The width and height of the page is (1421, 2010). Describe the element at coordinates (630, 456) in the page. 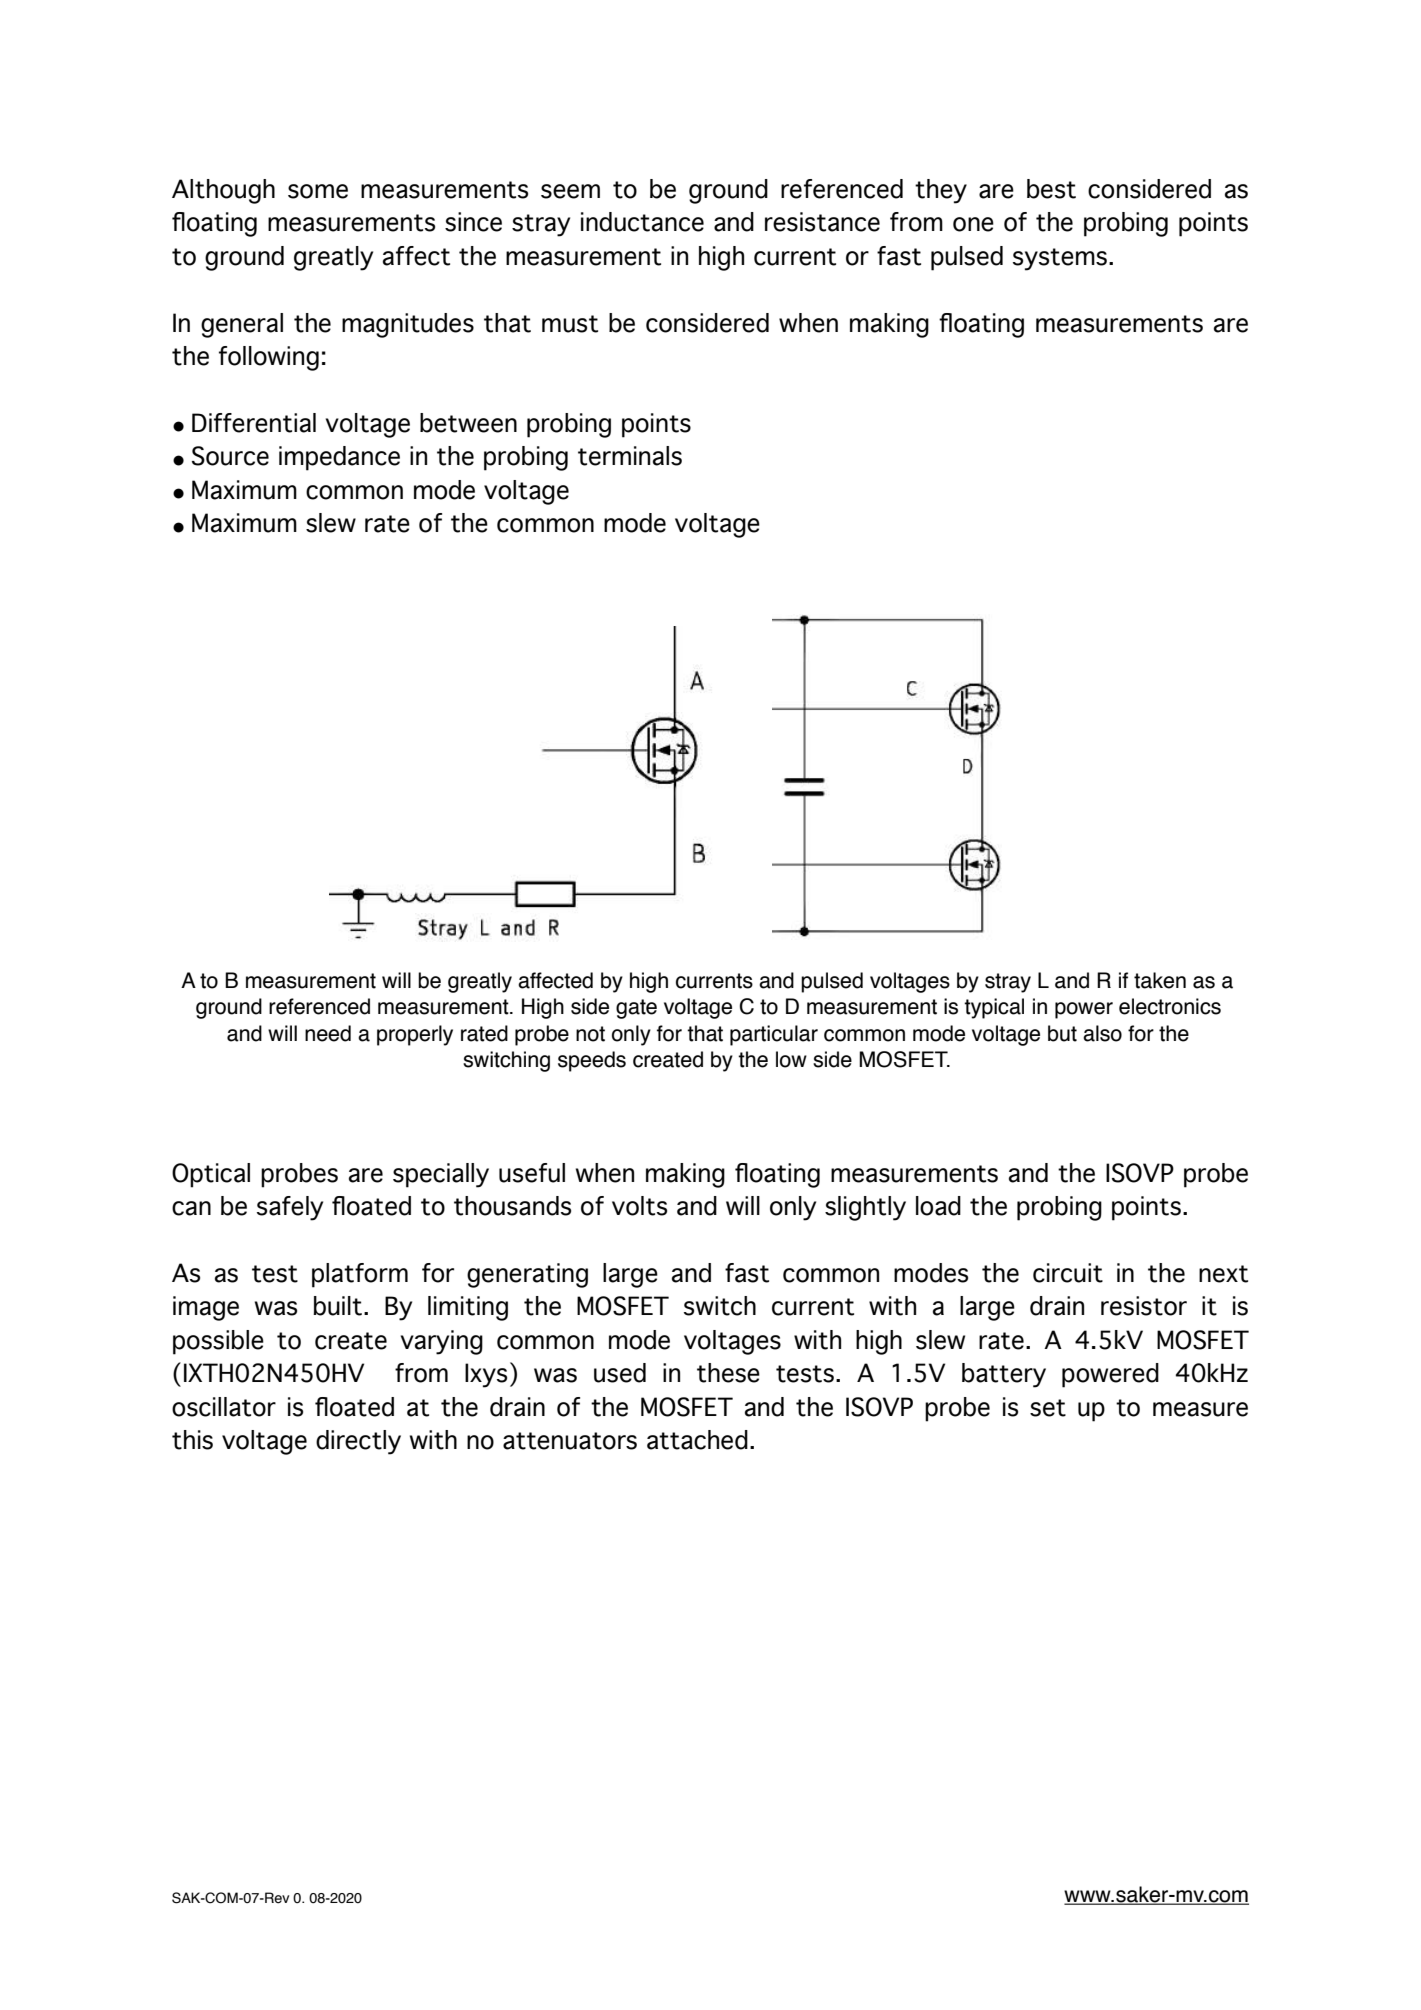

I see `terminals` at that location.
